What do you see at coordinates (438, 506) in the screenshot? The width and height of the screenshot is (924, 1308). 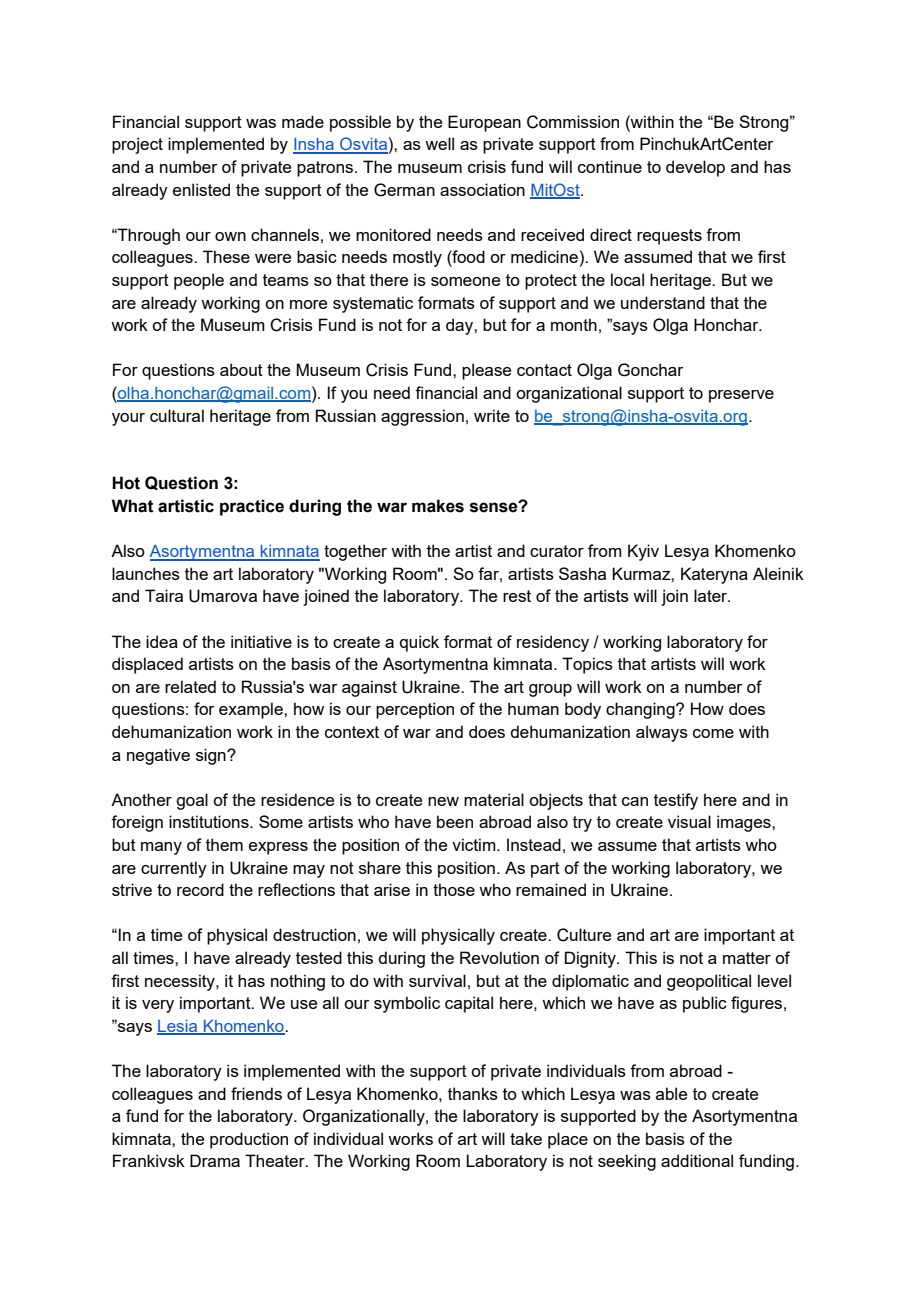 I see `makes` at bounding box center [438, 506].
